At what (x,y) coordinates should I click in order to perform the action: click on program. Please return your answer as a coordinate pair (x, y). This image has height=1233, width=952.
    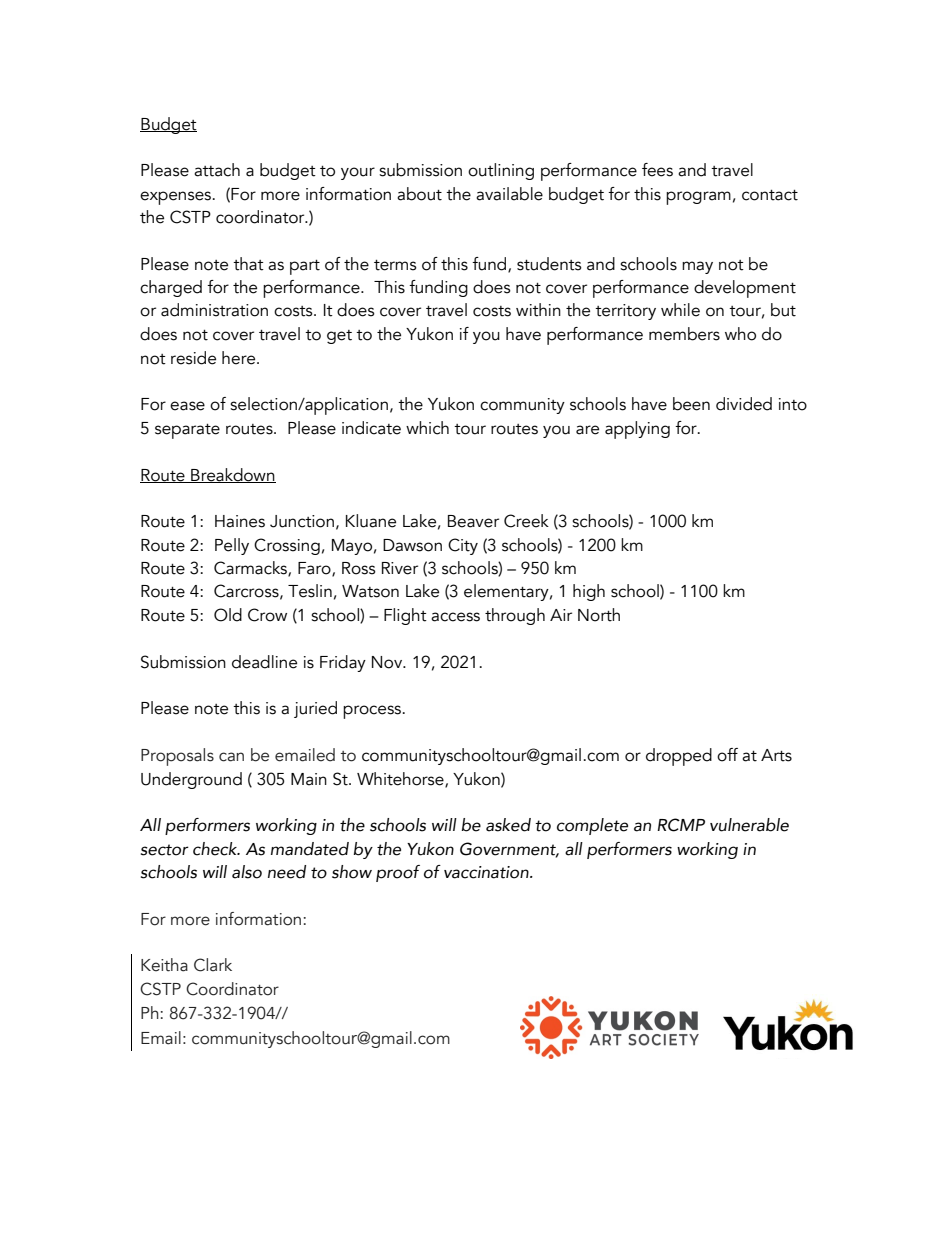
    Looking at the image, I should click on (698, 198).
